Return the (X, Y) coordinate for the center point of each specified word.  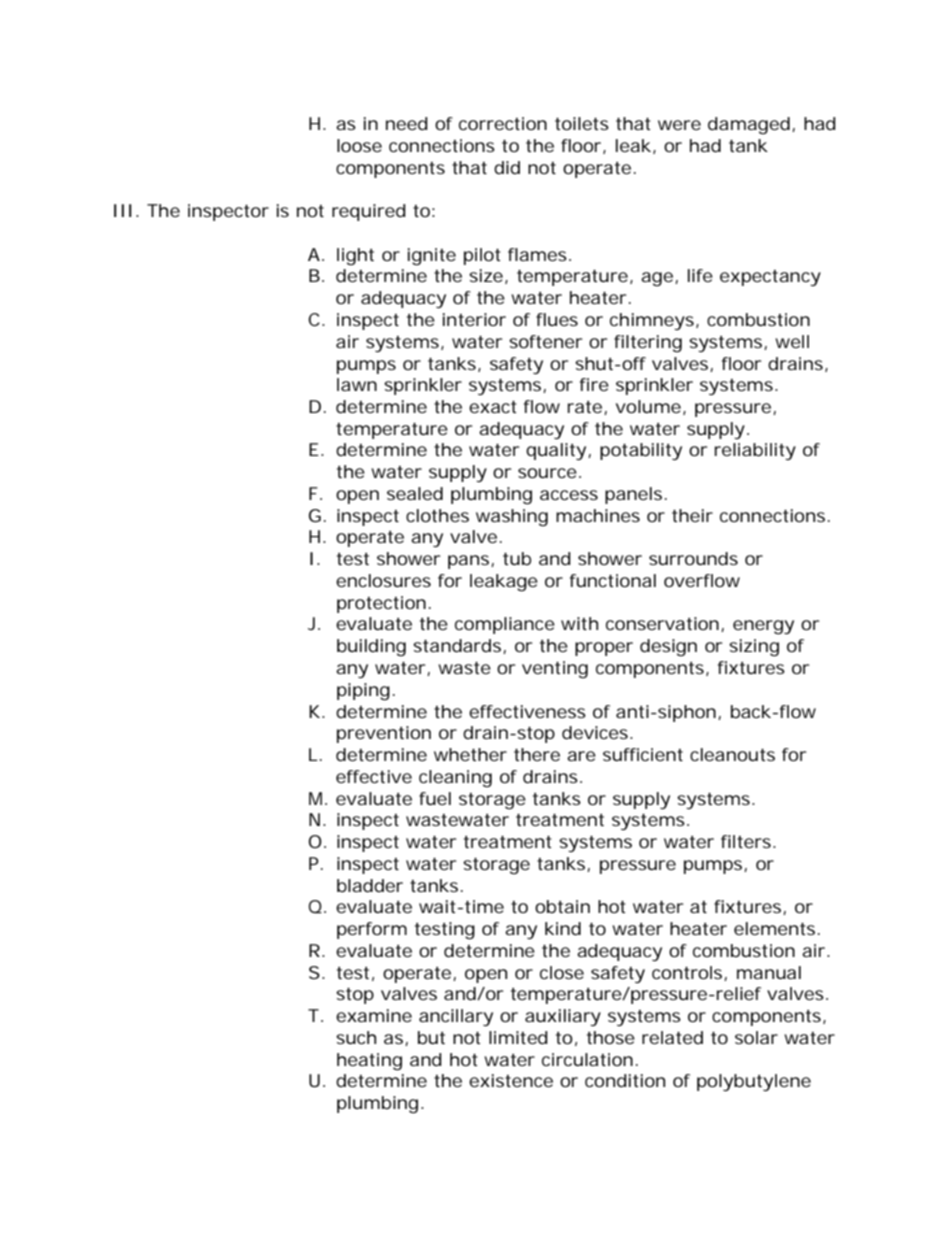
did (507, 167)
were (679, 125)
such (356, 1037)
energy (763, 627)
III (123, 210)
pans (471, 562)
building (371, 647)
